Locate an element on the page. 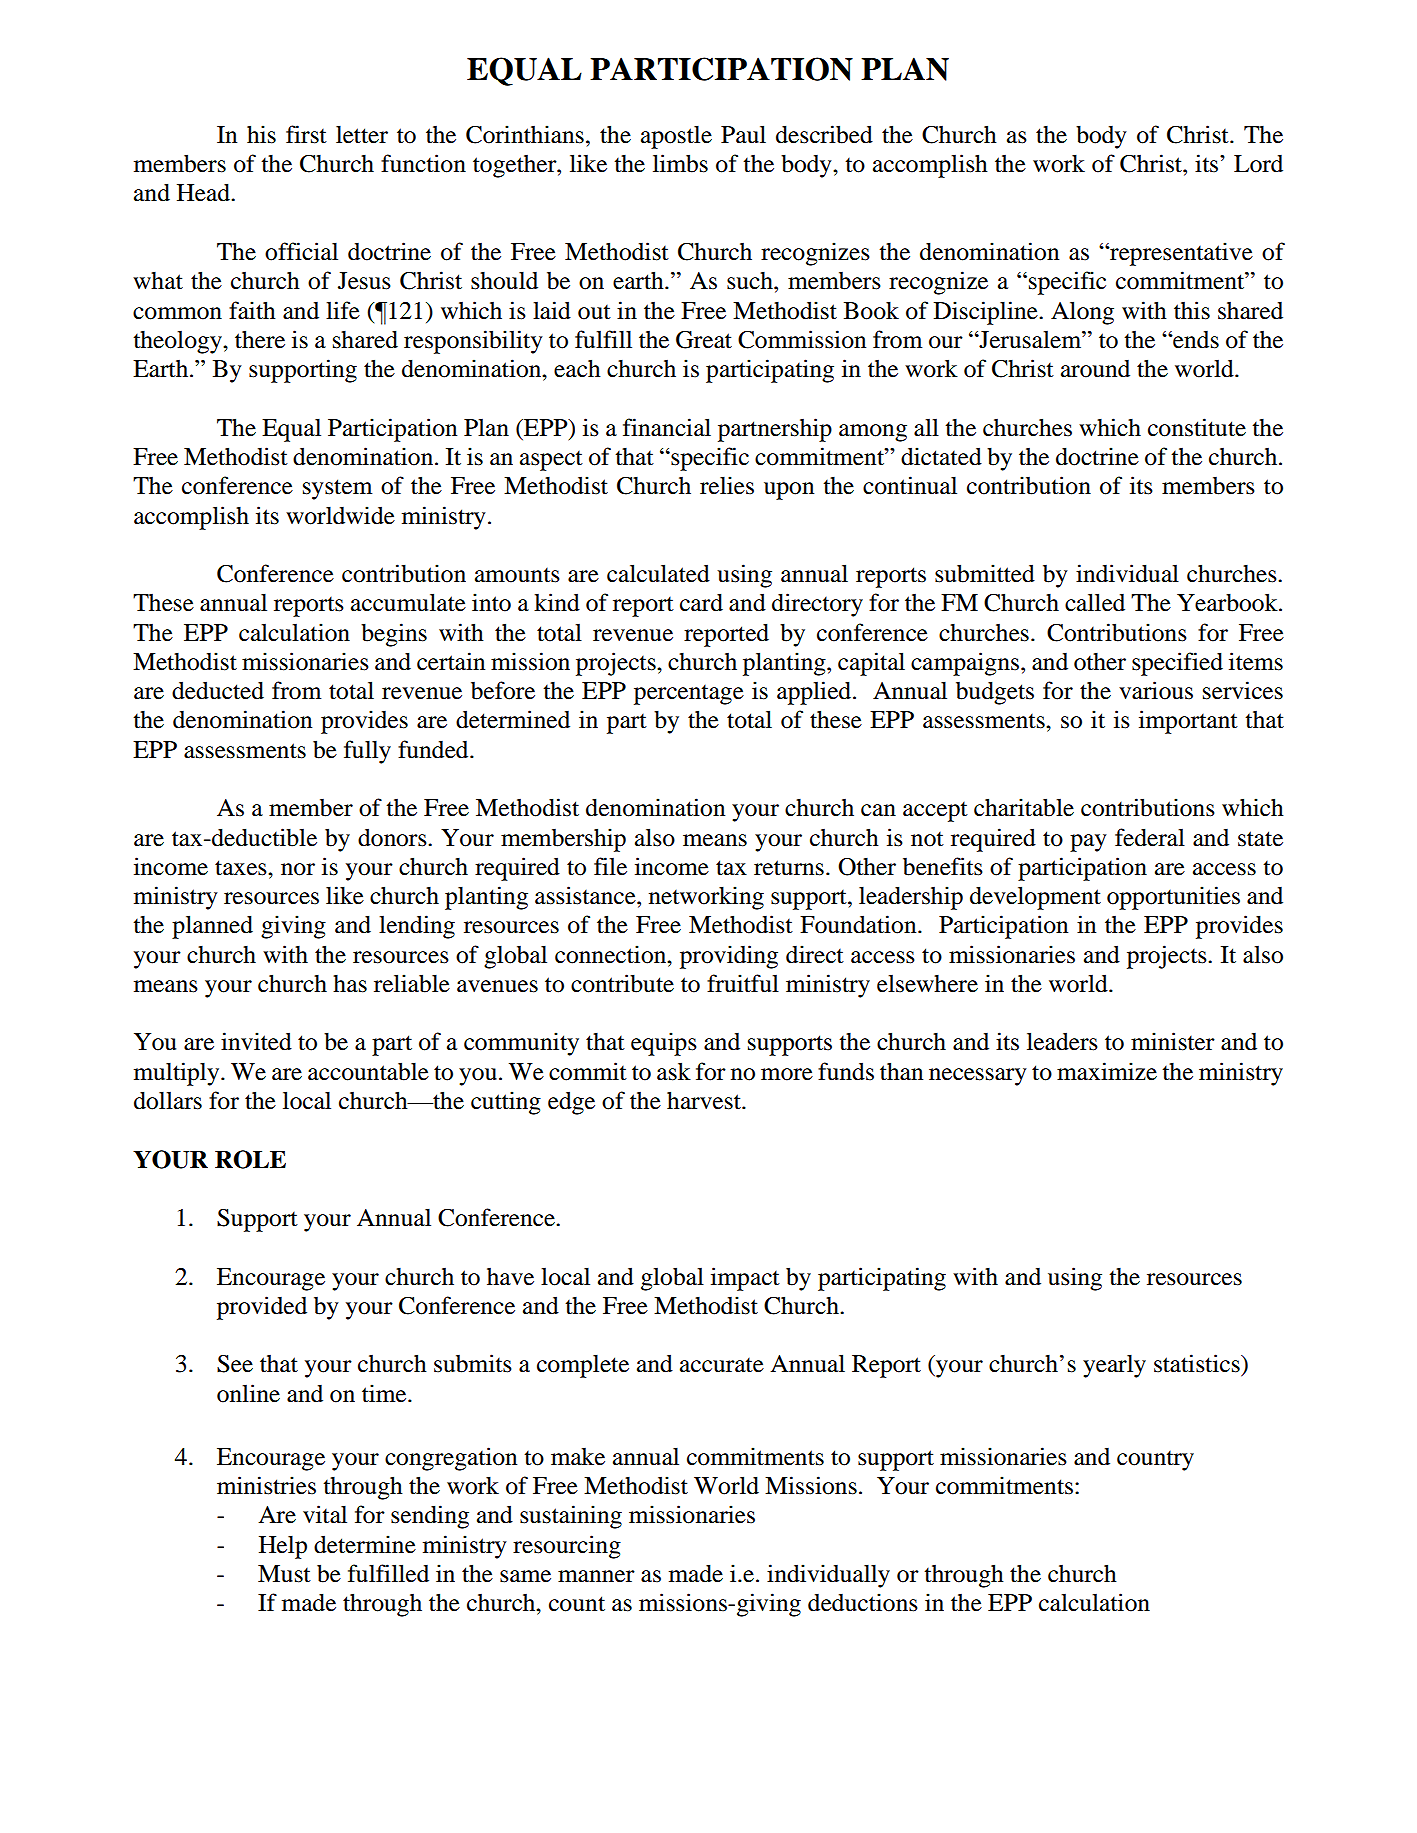 The width and height of the document is (1417, 1833). limbs is located at coordinates (680, 163).
